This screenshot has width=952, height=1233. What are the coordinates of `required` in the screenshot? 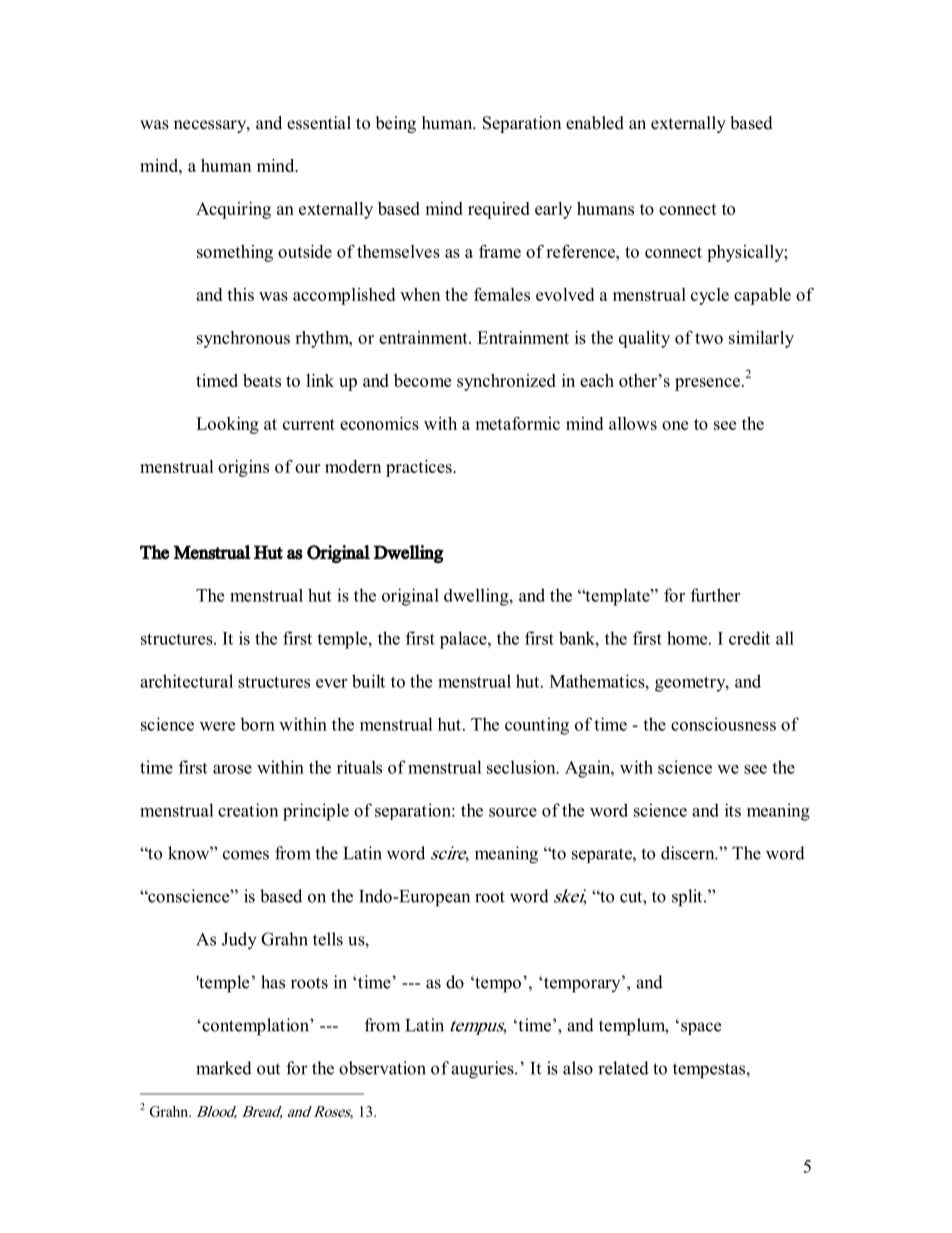 It's located at (499, 210).
